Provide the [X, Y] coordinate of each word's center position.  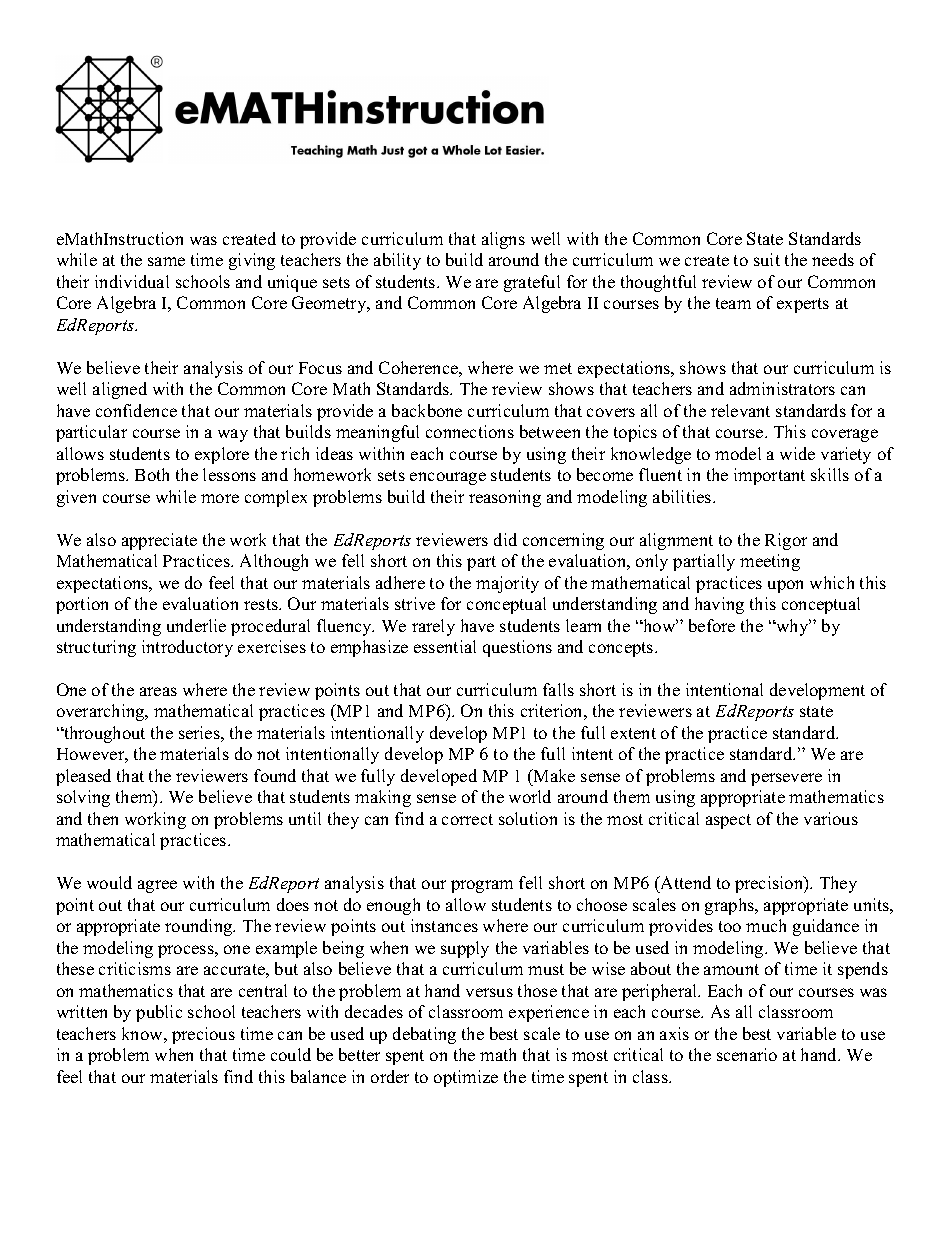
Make [553, 775]
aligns [503, 240]
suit [767, 259]
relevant [740, 410]
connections [470, 431]
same [166, 261]
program [482, 886]
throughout [103, 734]
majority [507, 584]
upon [785, 586]
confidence [136, 410]
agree [157, 886]
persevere [786, 779]
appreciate [159, 541]
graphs [730, 906]
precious [203, 1035]
